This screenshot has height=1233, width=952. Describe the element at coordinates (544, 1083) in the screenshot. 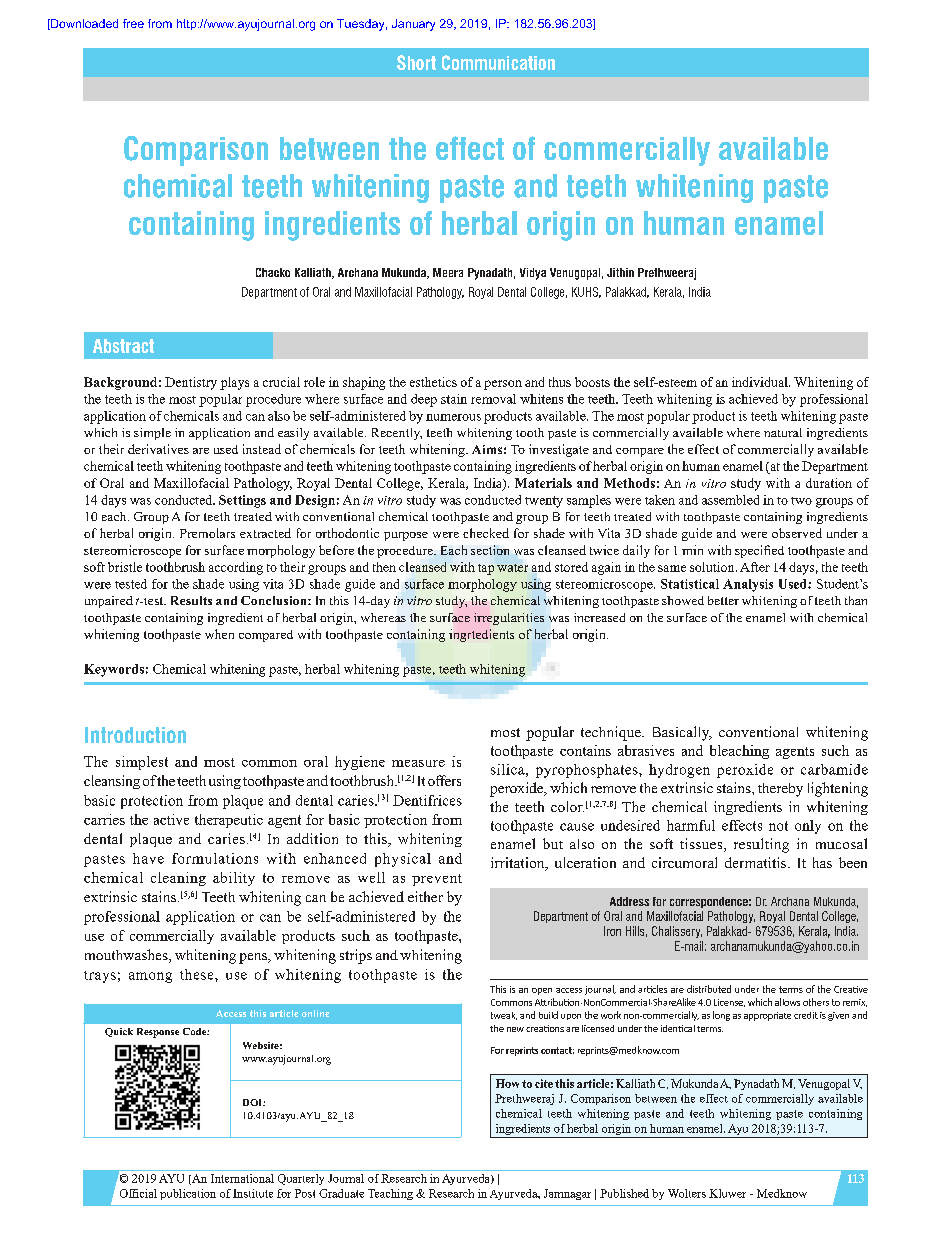

I see `cite` at that location.
